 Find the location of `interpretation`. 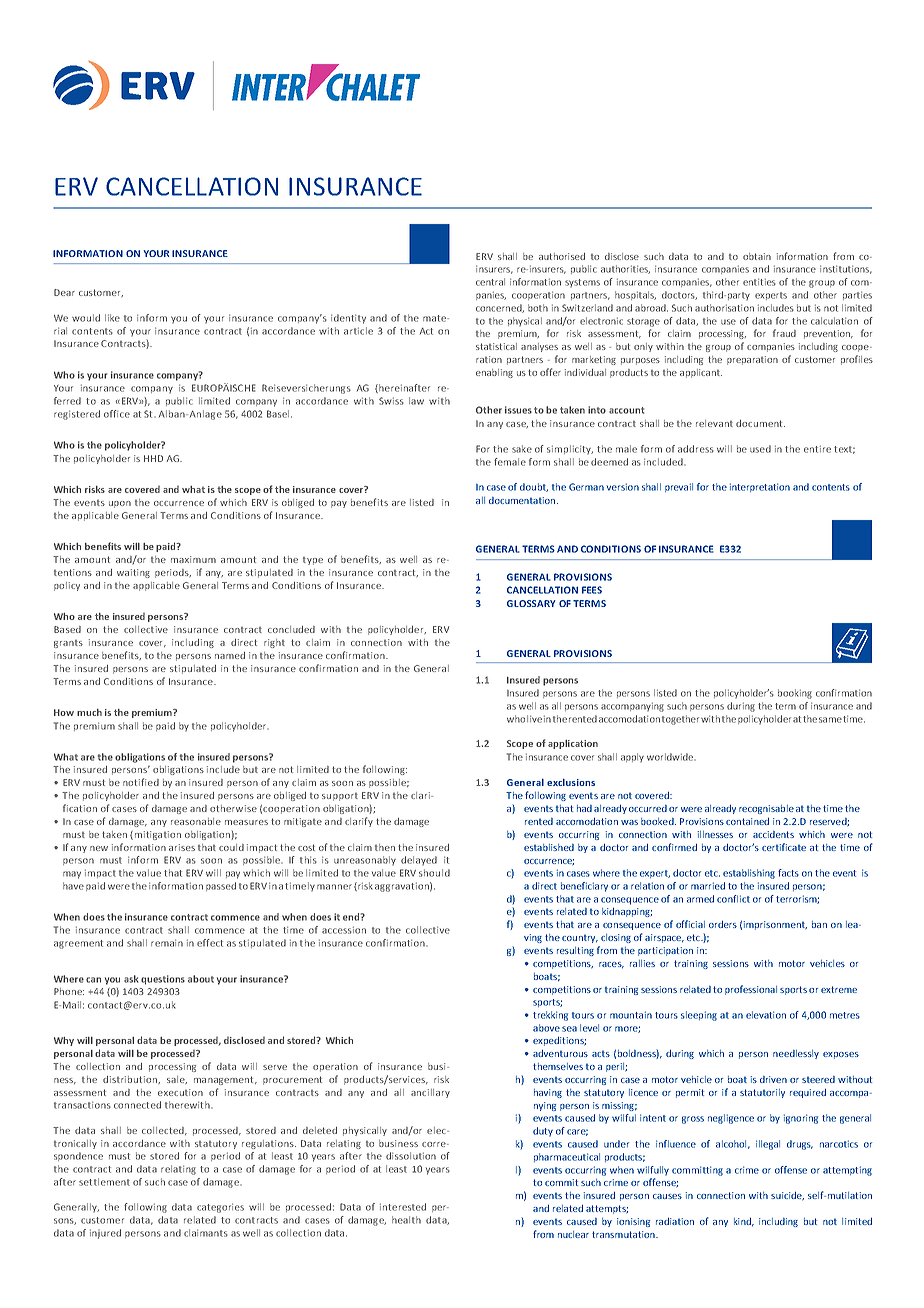

interpretation is located at coordinates (760, 487).
